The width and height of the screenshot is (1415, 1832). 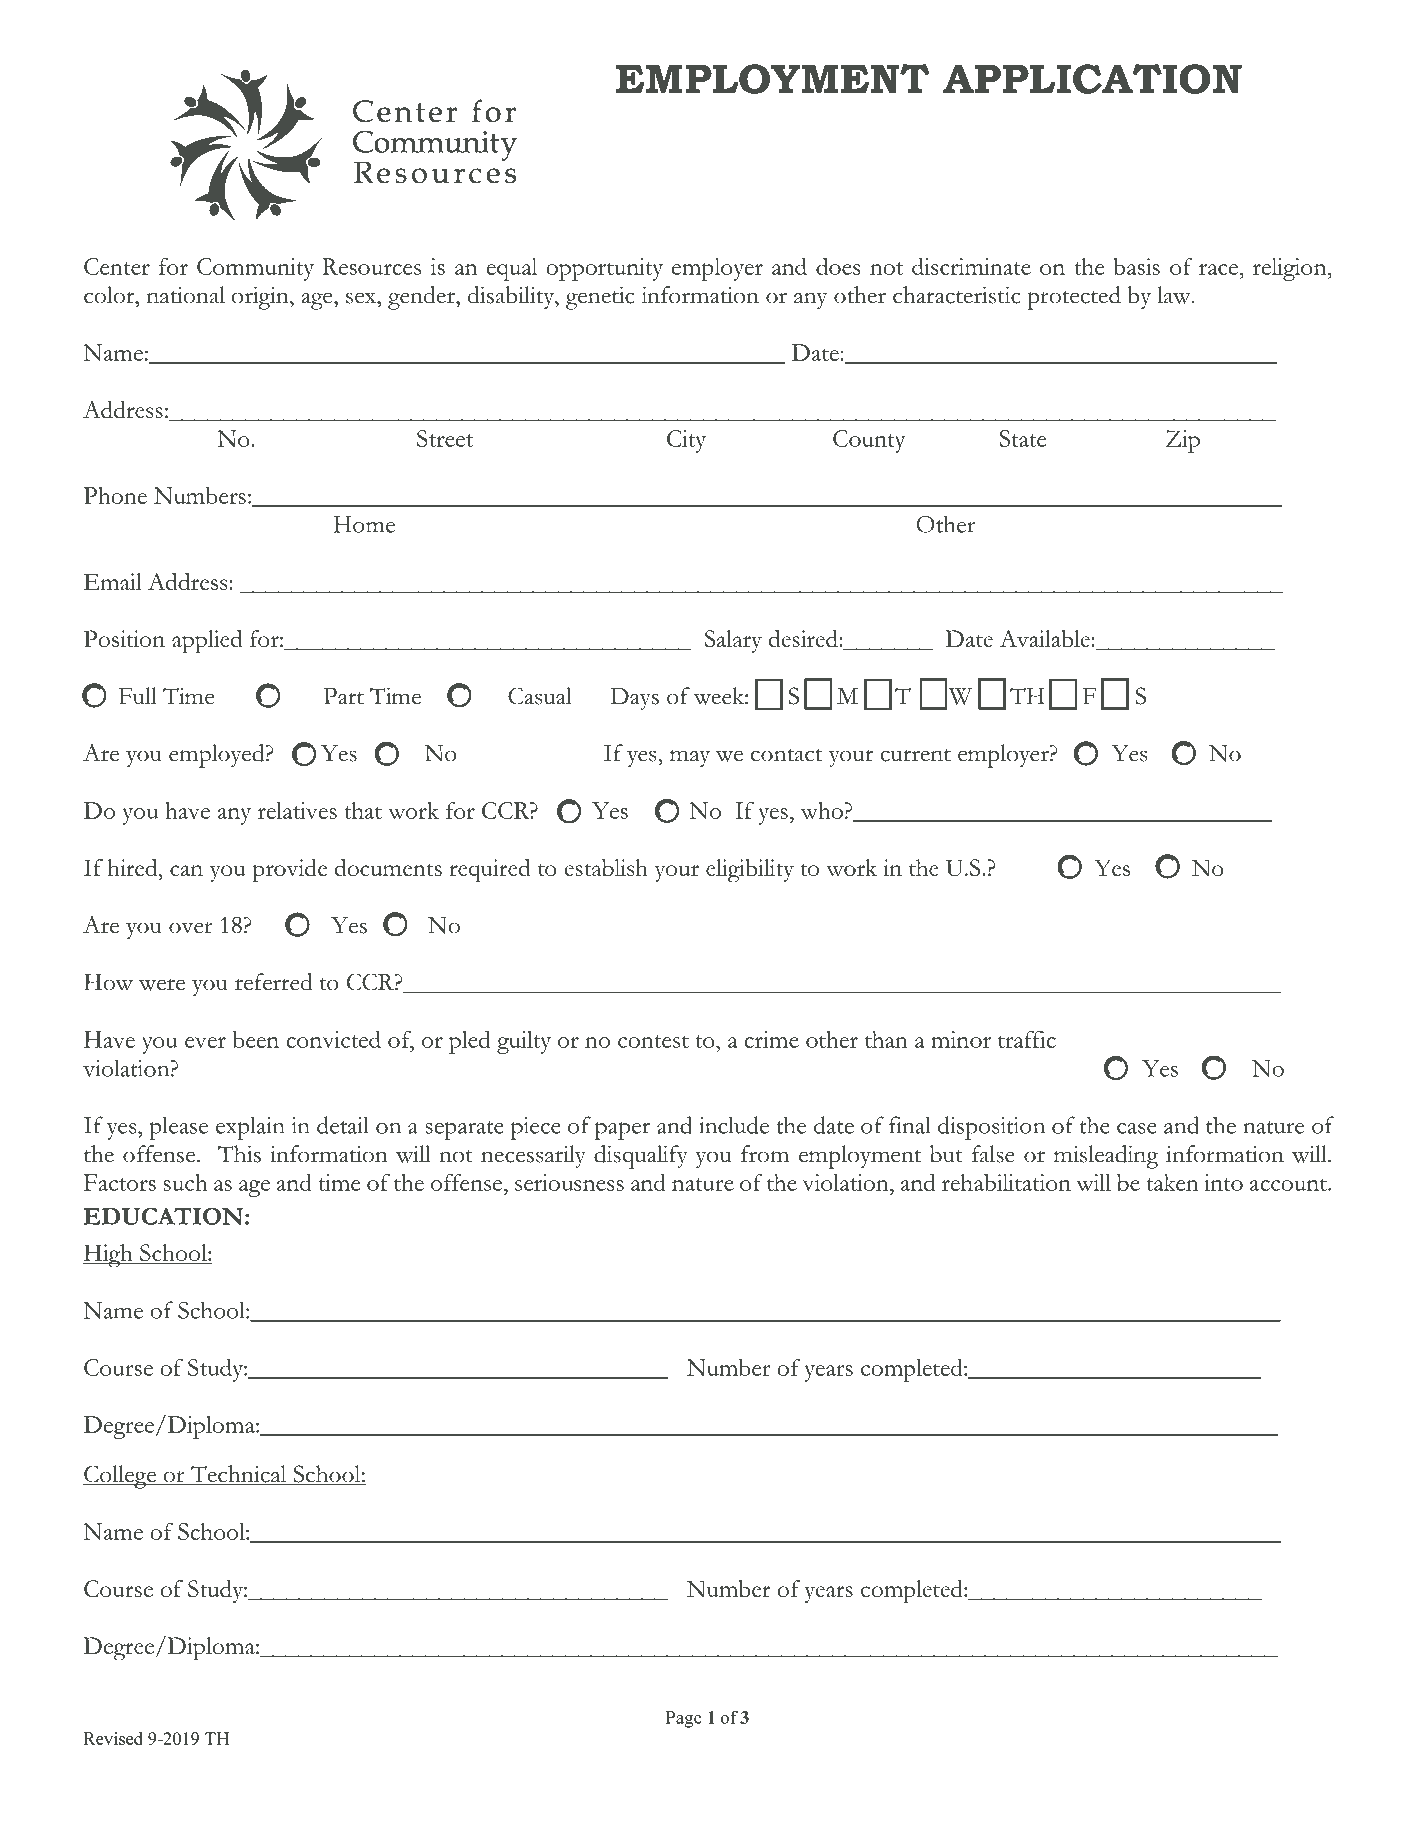 I want to click on into, so click(x=1223, y=1182).
